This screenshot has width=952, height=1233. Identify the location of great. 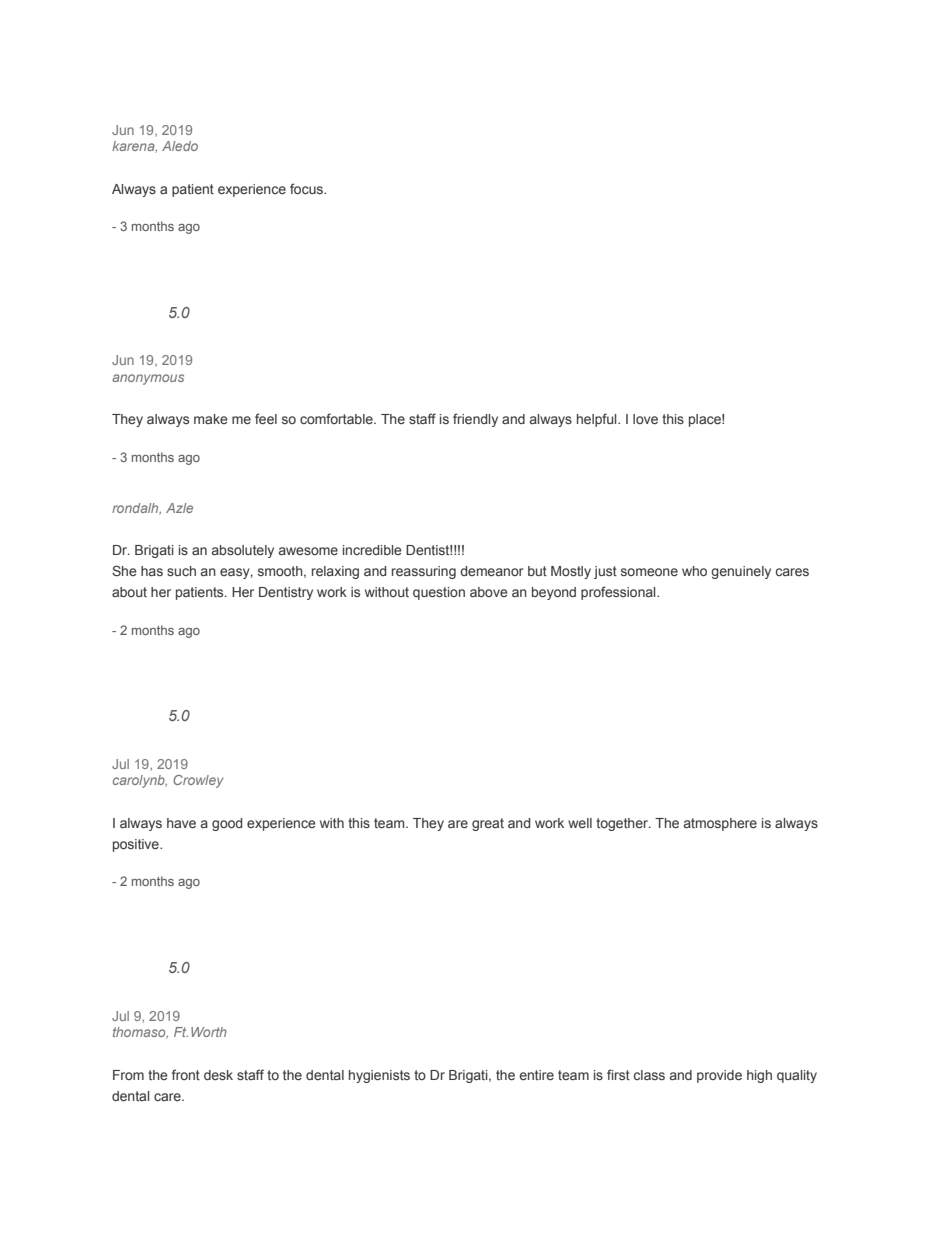
(488, 824).
